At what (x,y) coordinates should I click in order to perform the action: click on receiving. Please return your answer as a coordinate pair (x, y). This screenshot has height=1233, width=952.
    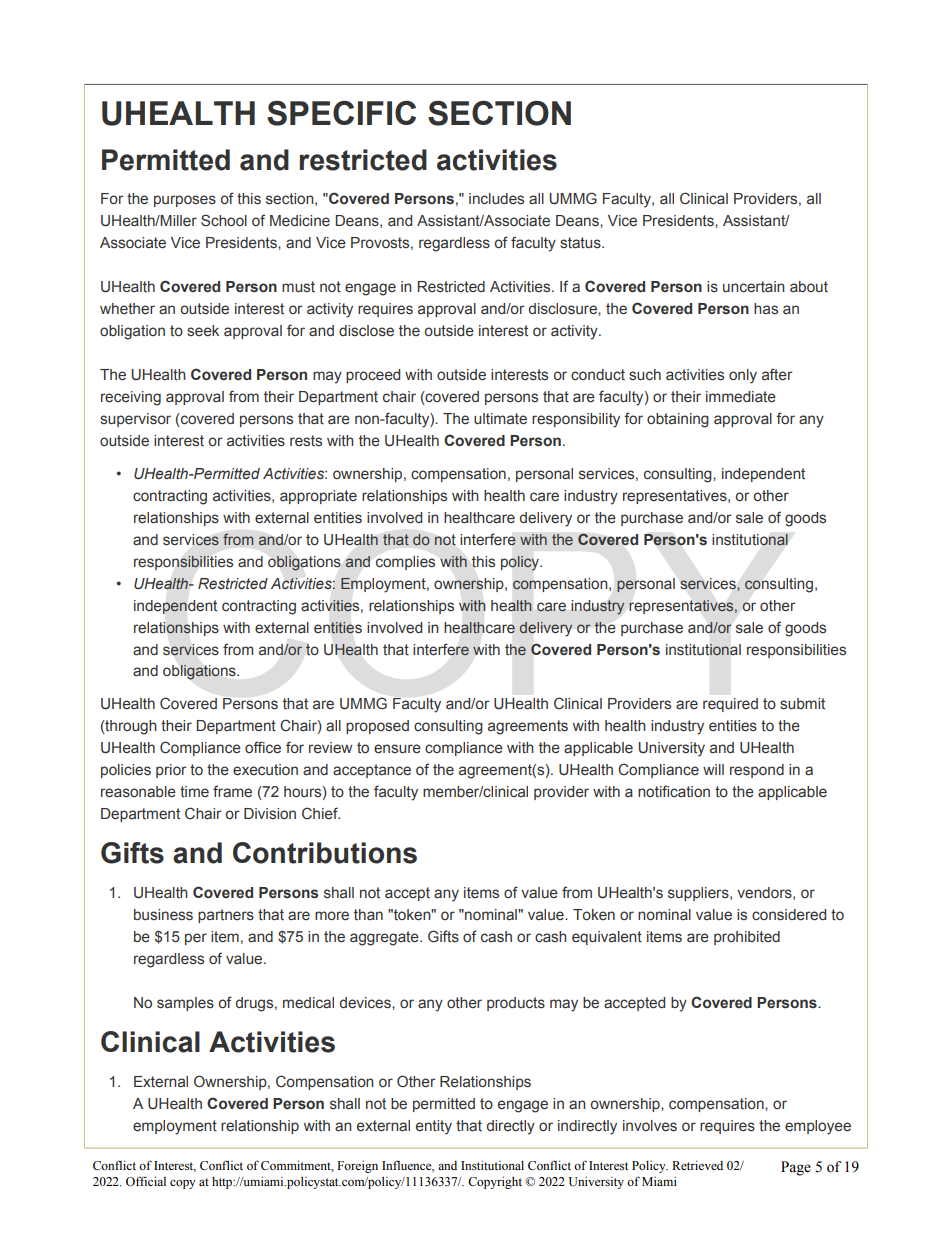
    Looking at the image, I should click on (131, 398).
